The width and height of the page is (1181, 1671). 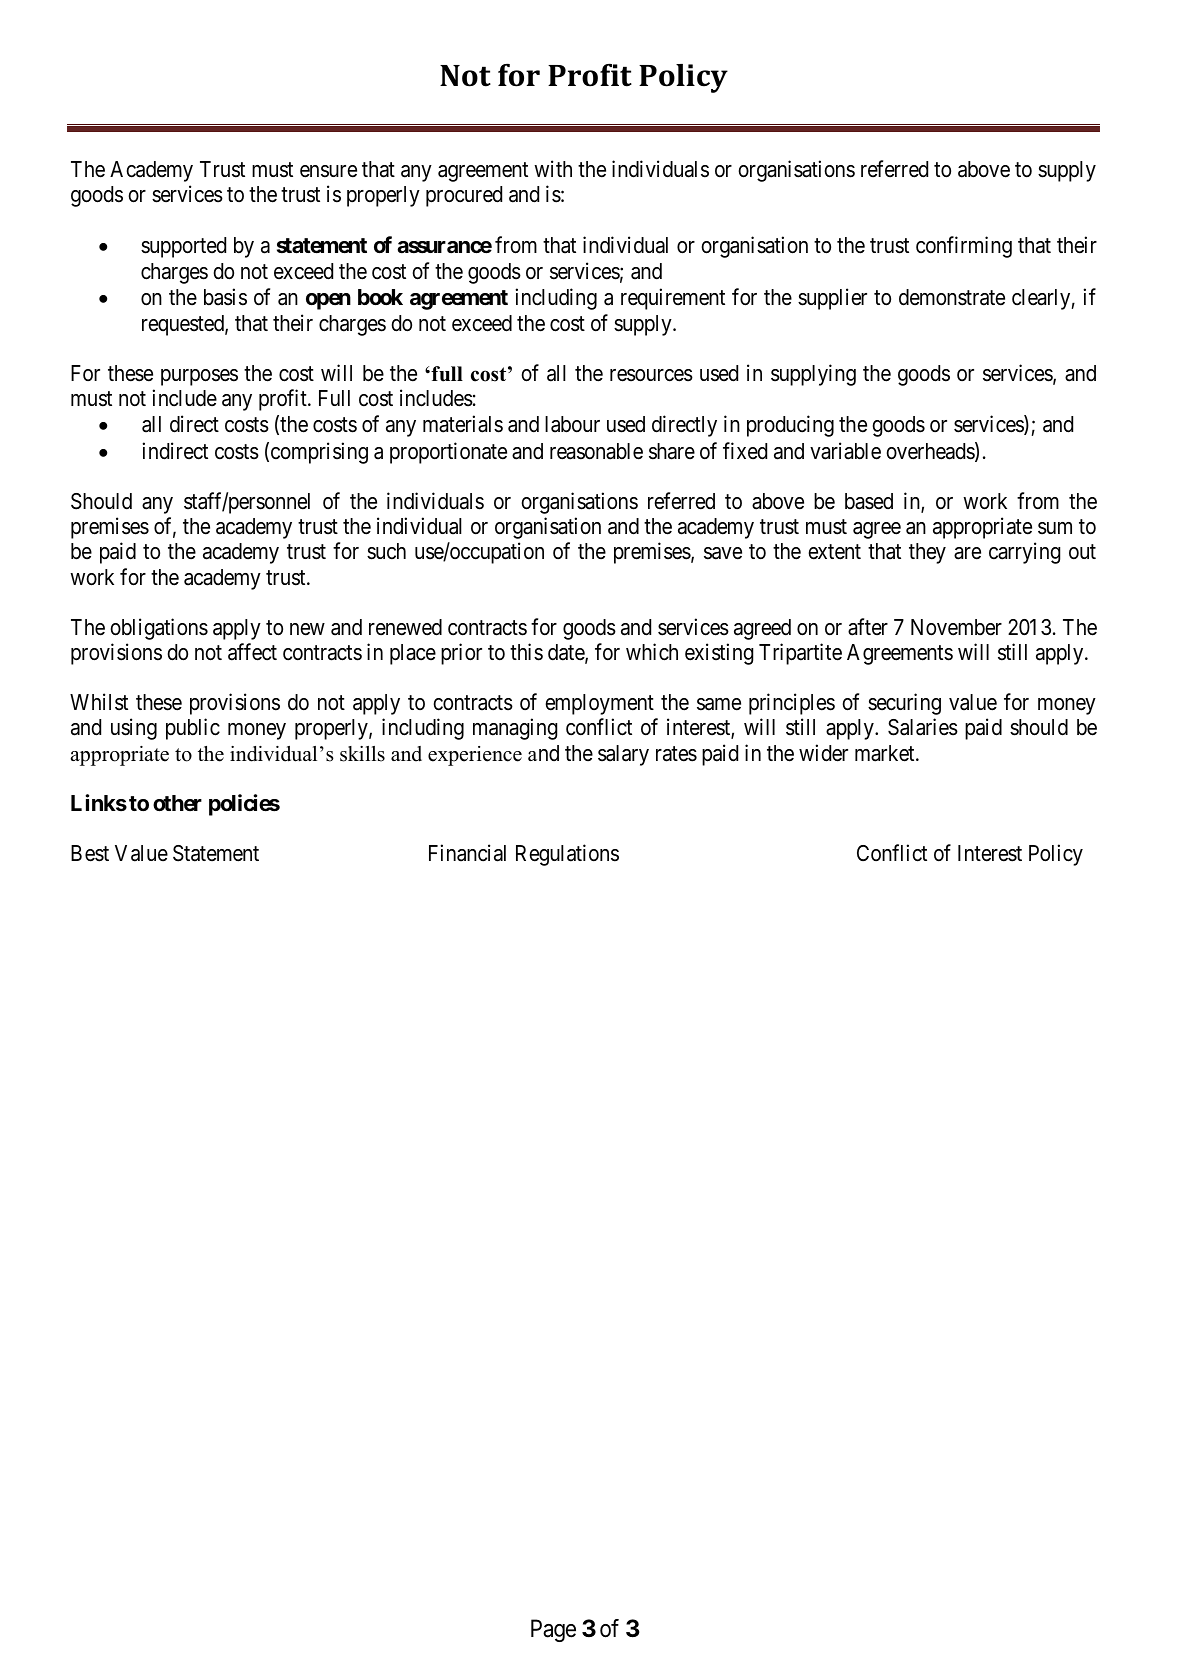 I want to click on Page, so click(x=553, y=1631).
